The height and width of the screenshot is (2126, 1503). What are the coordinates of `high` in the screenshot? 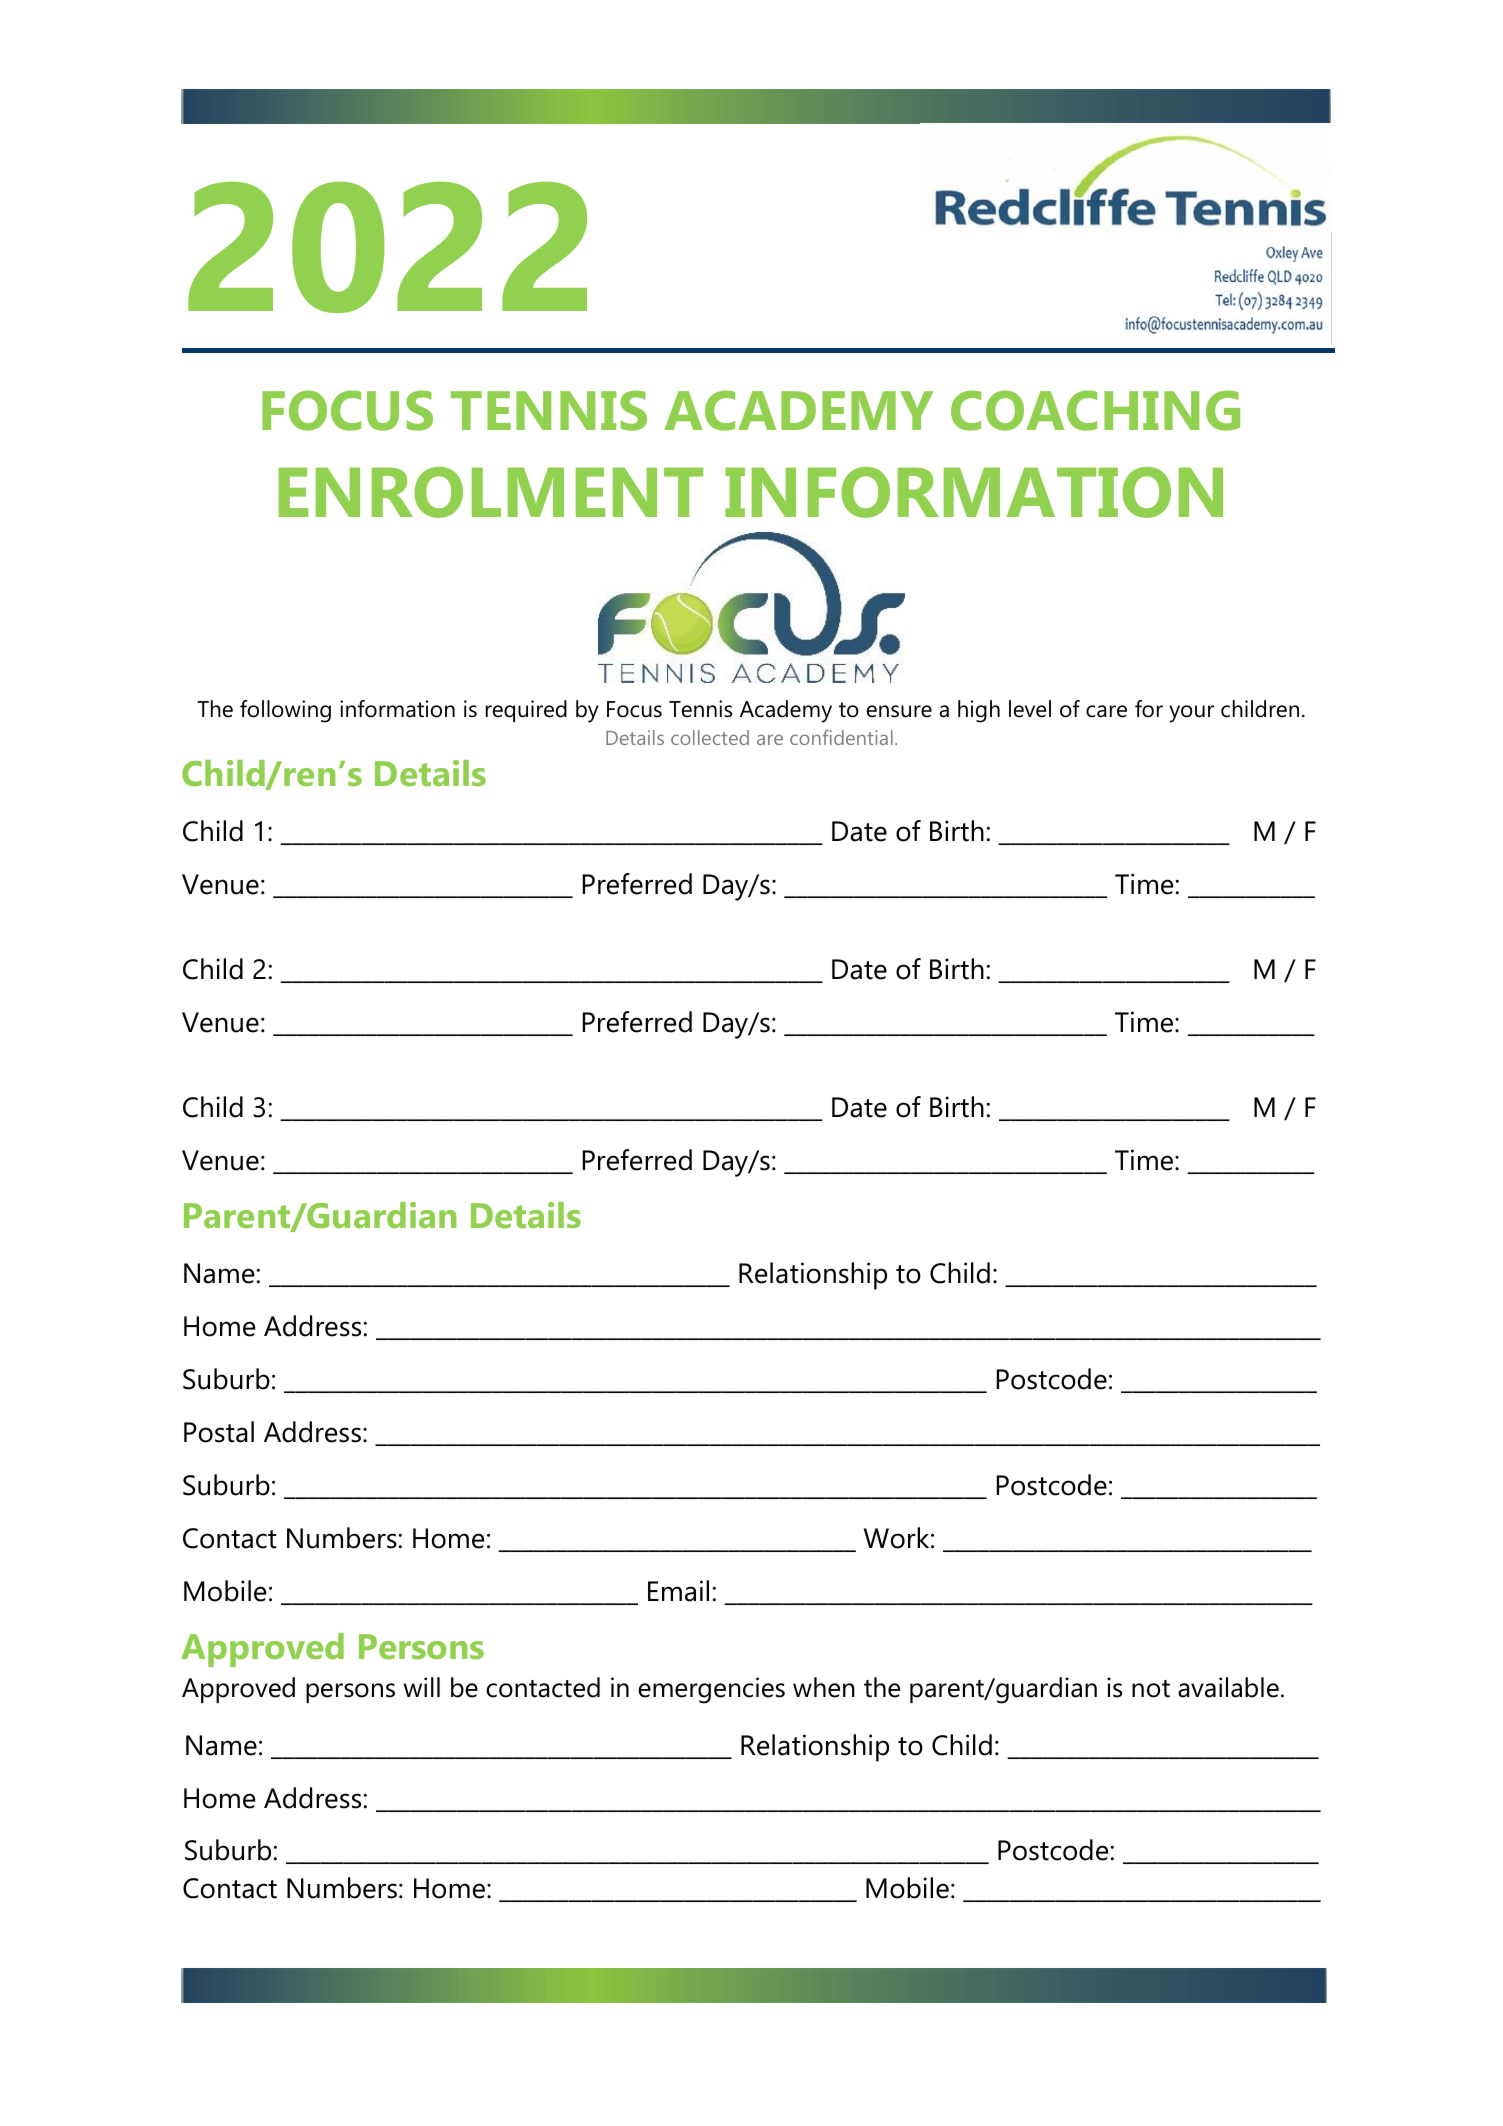 It's located at (979, 711).
